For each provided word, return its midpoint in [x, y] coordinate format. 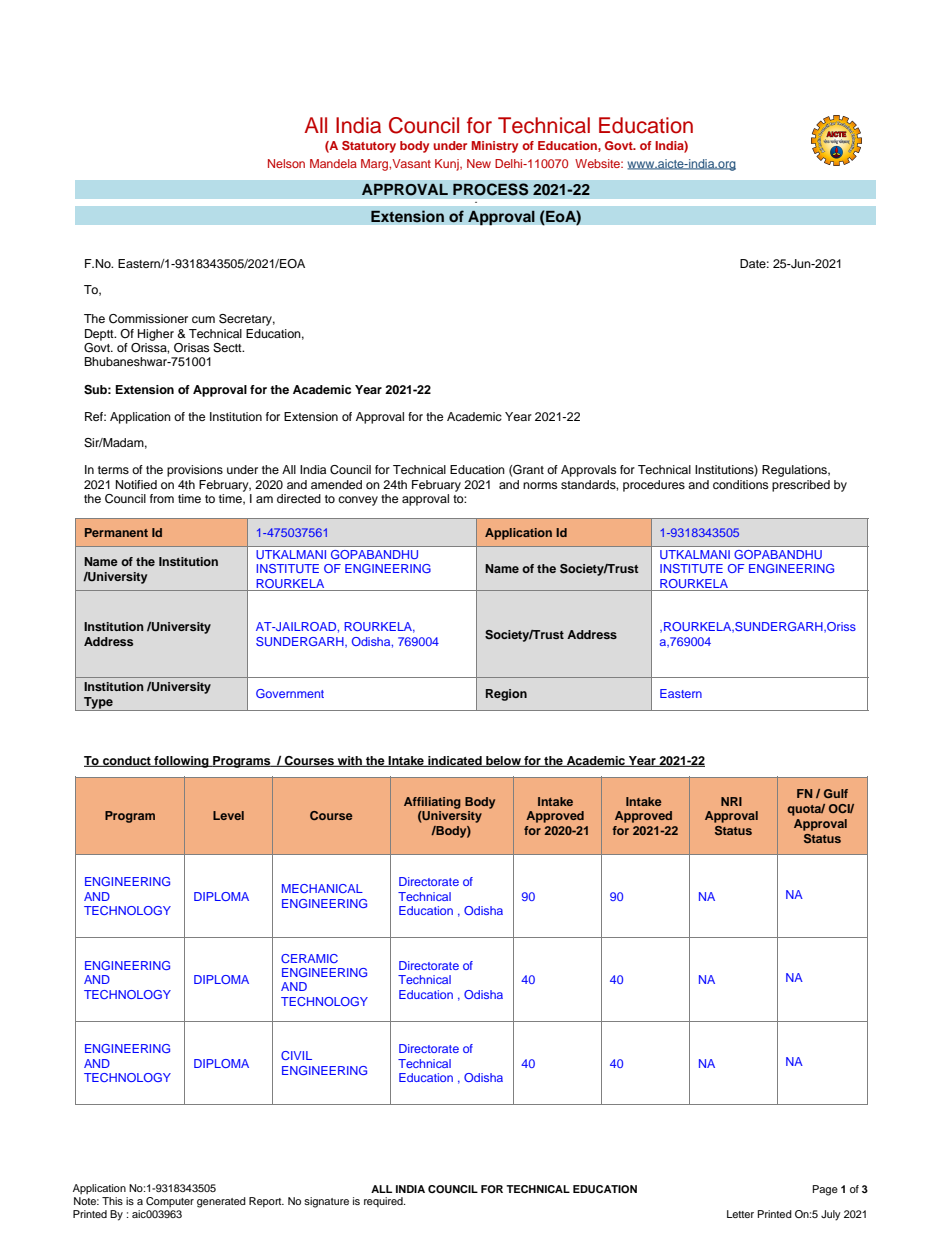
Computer [170, 1202]
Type [98, 704]
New [479, 163]
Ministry [495, 147]
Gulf [836, 793]
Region [506, 695]
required [384, 1202]
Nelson [286, 163]
